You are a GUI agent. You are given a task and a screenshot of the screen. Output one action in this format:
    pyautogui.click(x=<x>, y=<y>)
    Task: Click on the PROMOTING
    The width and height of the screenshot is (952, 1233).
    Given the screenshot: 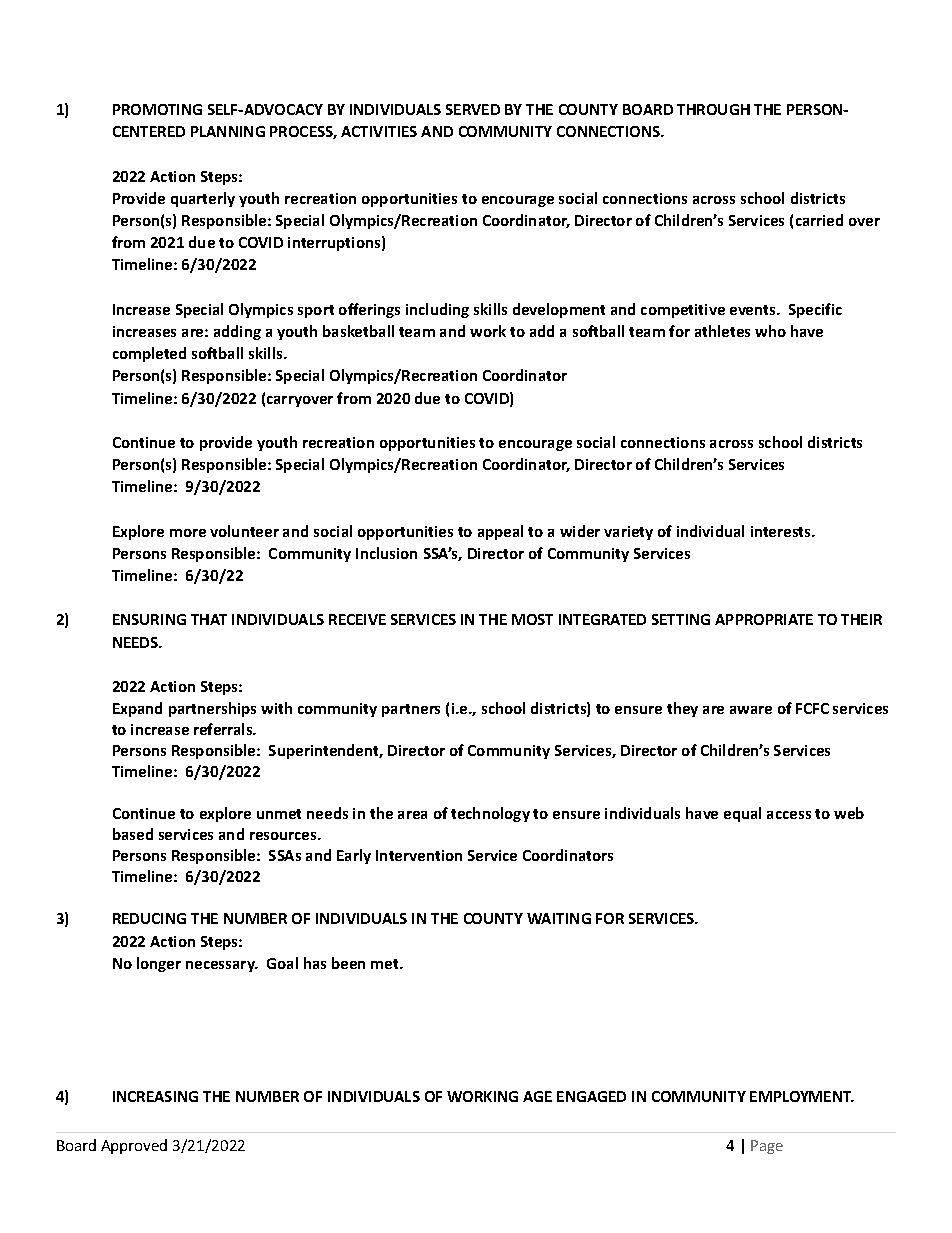 What is the action you would take?
    pyautogui.click(x=157, y=109)
